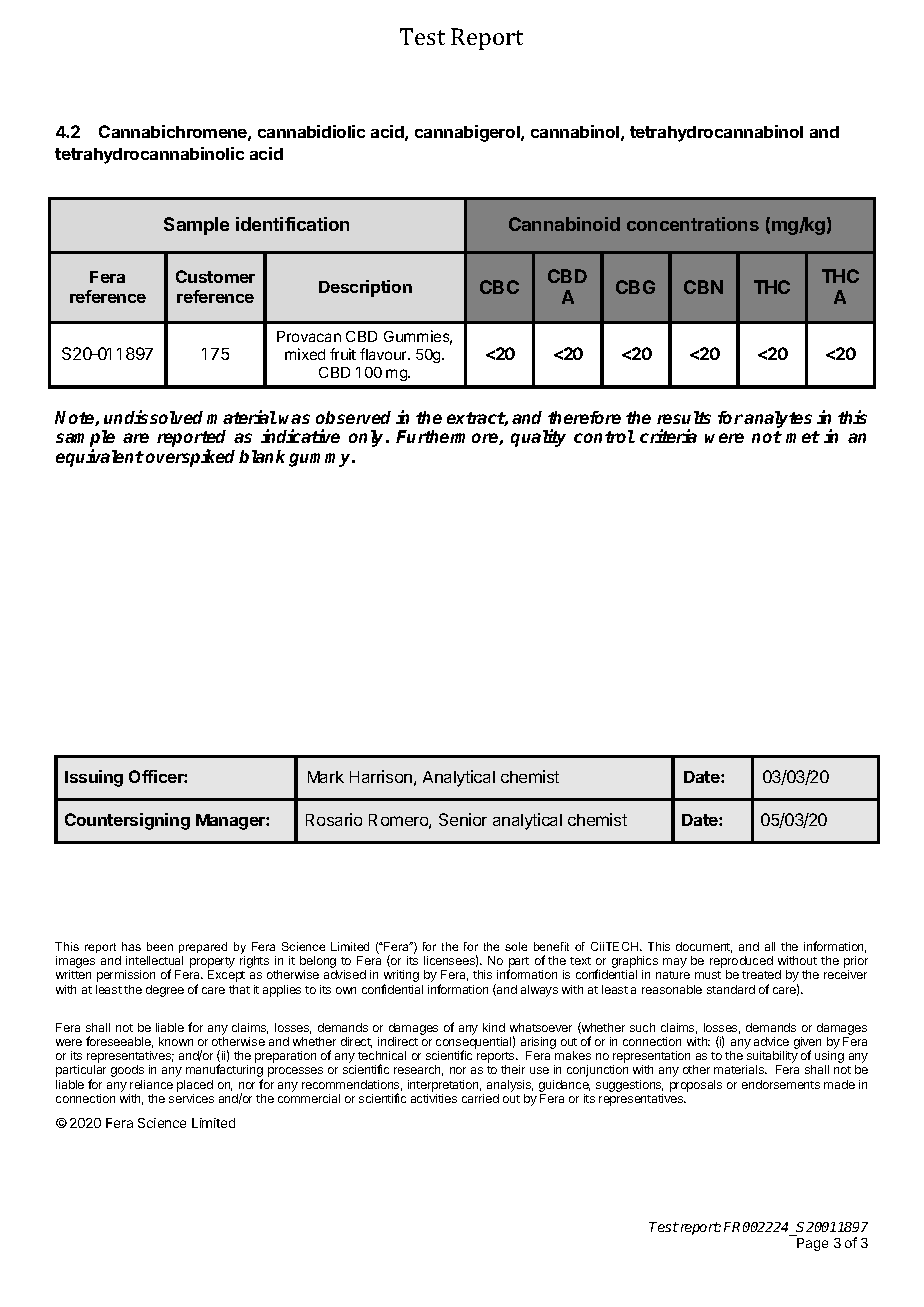  What do you see at coordinates (191, 1098) in the screenshot?
I see `services` at bounding box center [191, 1098].
